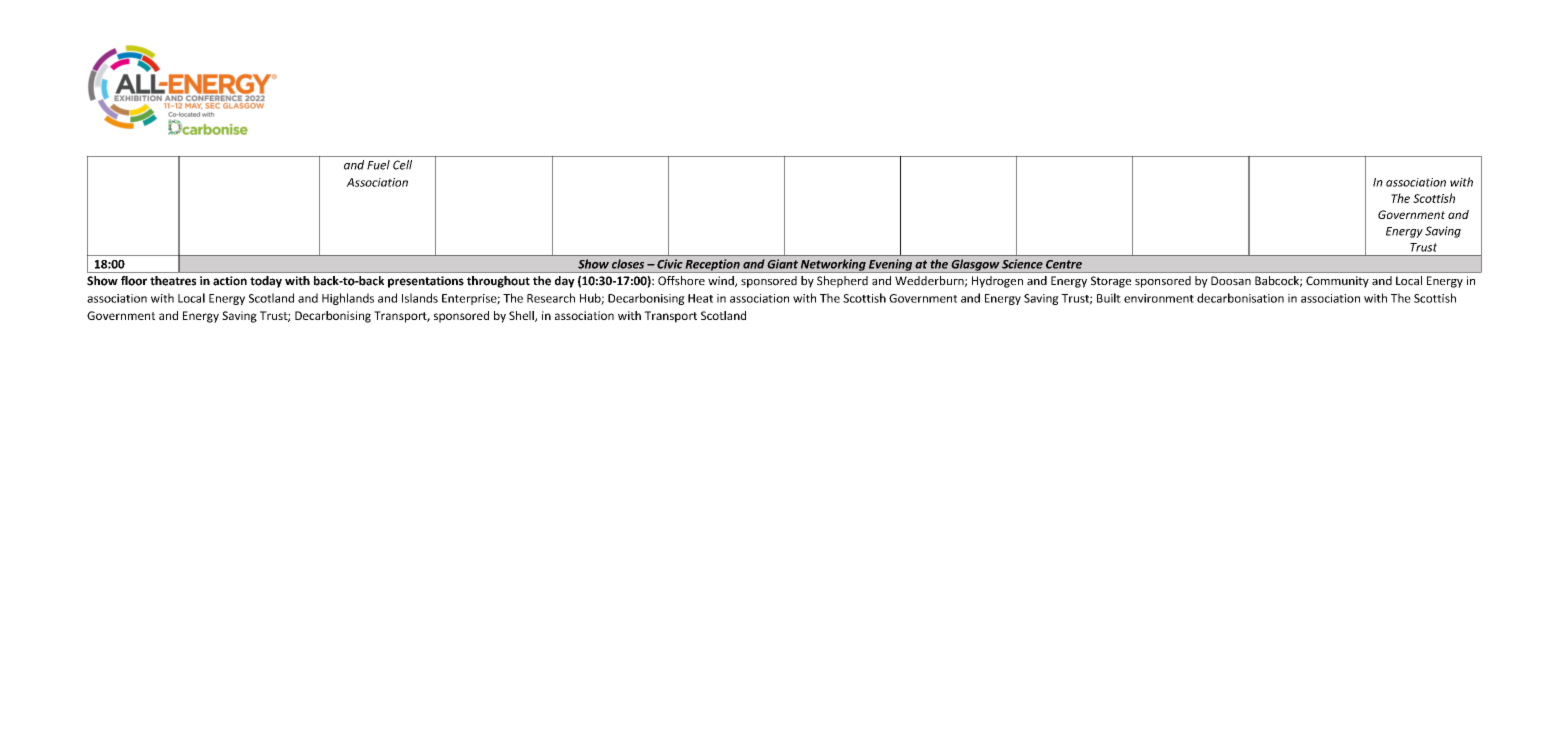  Describe the element at coordinates (378, 165) in the screenshot. I see `Fuel` at that location.
